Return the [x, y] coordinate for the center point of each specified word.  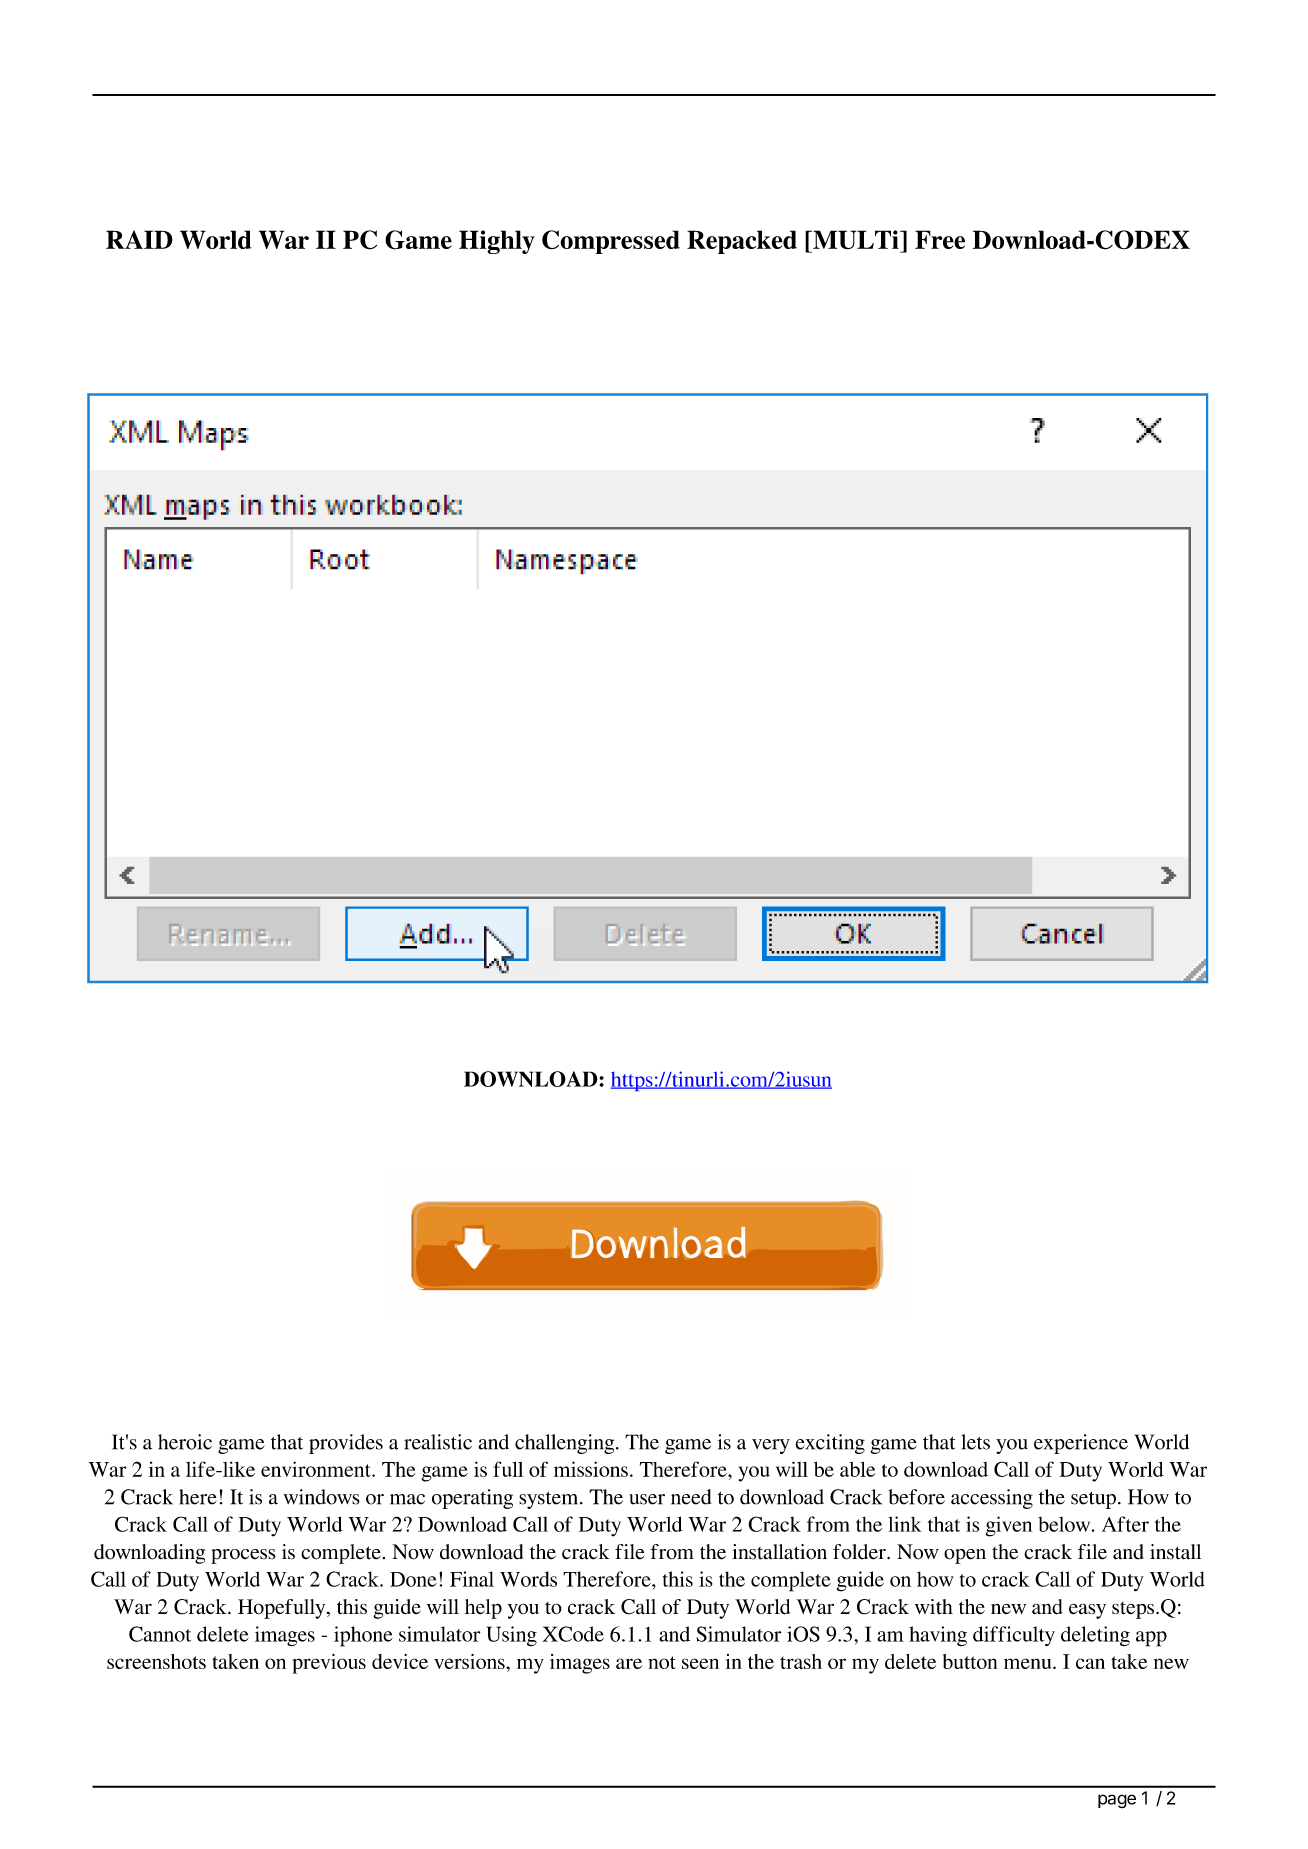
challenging [566, 1444]
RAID [139, 239]
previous [329, 1664]
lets [975, 1442]
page [1117, 1801]
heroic [185, 1442]
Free [940, 239]
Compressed [611, 242]
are [629, 1663]
